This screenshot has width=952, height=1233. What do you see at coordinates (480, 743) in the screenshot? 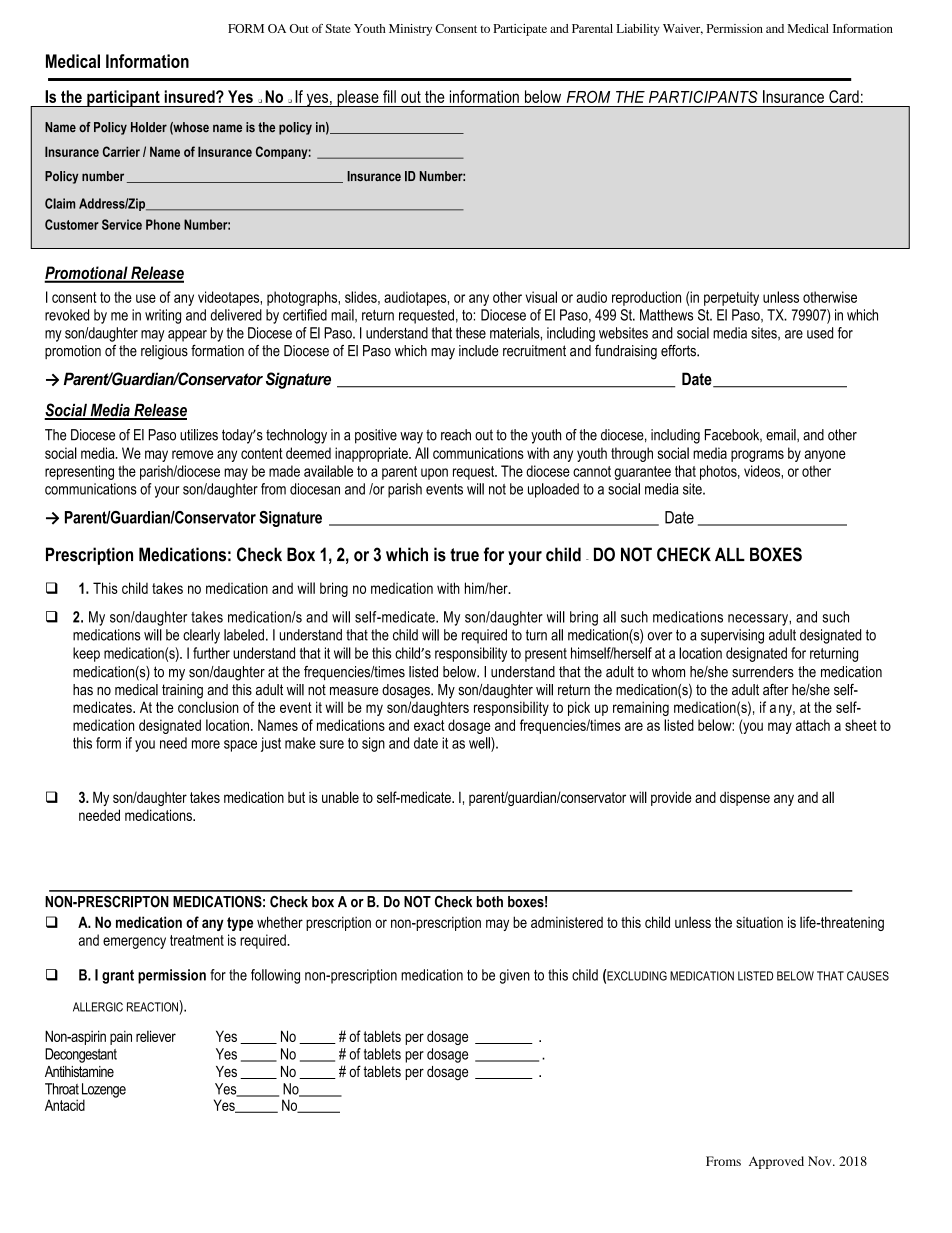
I see `well` at bounding box center [480, 743].
